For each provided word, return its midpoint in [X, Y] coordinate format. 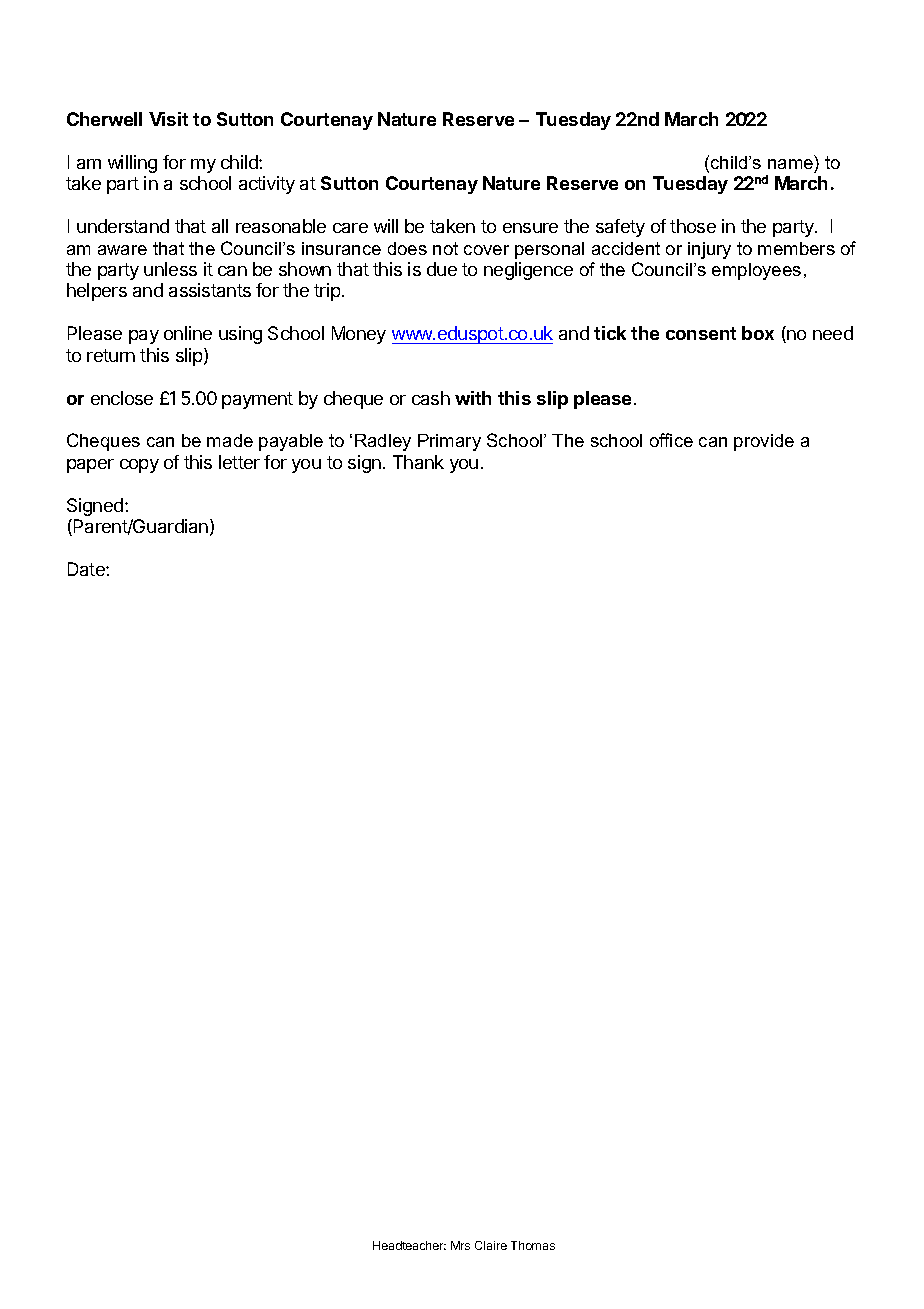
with [473, 398]
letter [239, 462]
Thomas [533, 1245]
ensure [530, 228]
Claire [491, 1245]
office [671, 440]
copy [139, 466]
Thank [418, 462]
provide [764, 442]
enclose [122, 398]
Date [87, 569]
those [693, 226]
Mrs [460, 1245]
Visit [168, 119]
